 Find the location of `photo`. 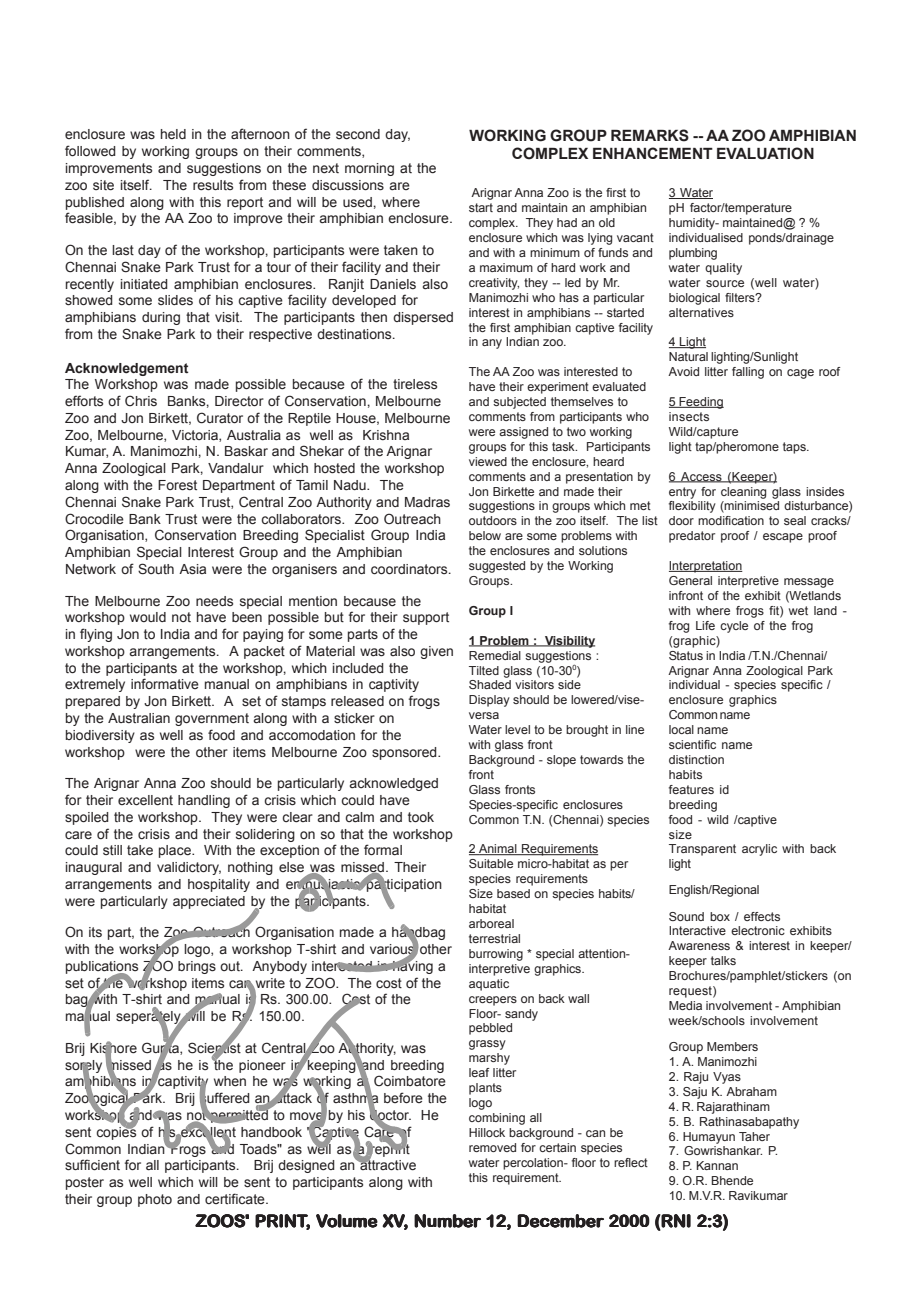

photo is located at coordinates (155, 1200).
